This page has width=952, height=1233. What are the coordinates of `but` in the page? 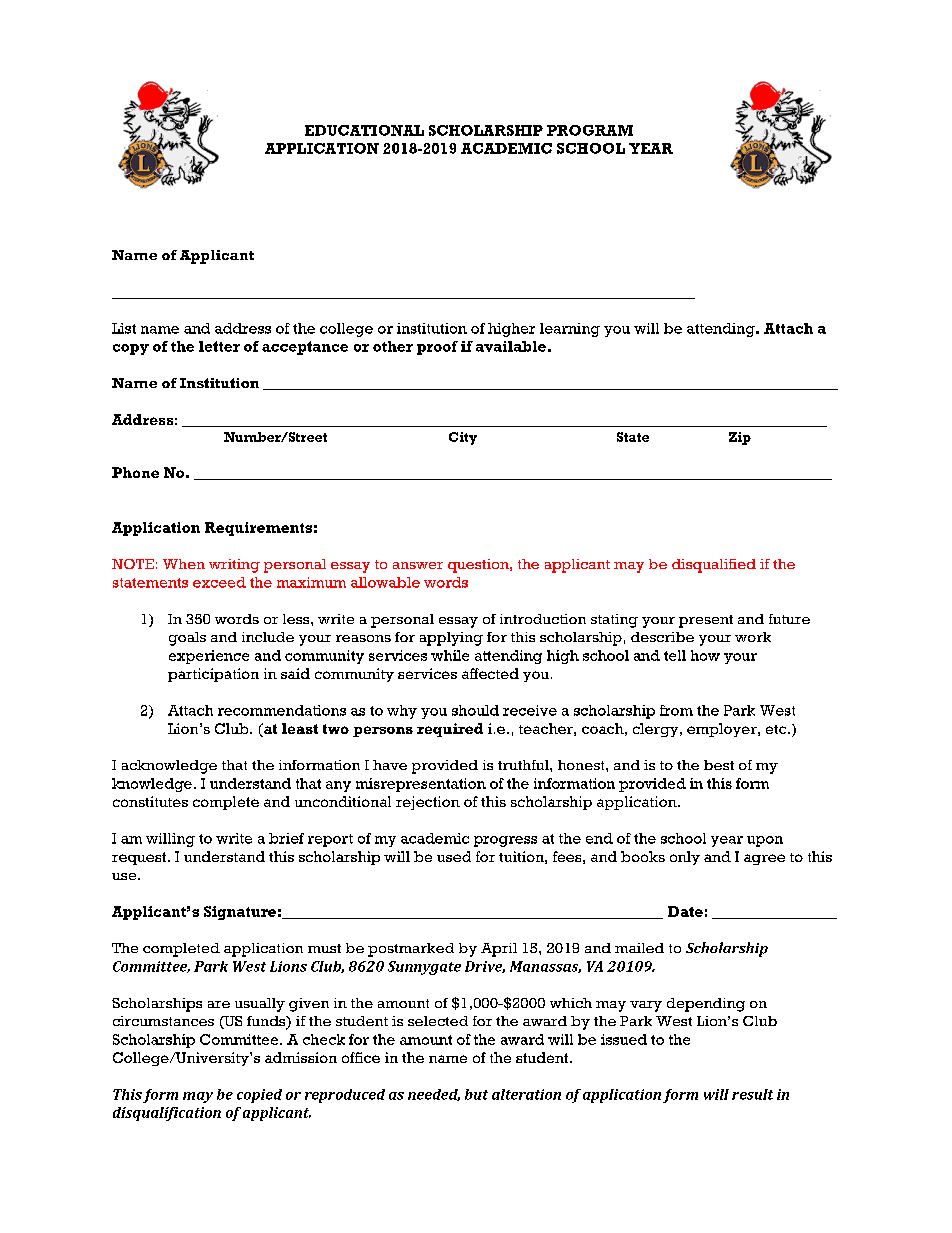 It's located at (476, 1094).
